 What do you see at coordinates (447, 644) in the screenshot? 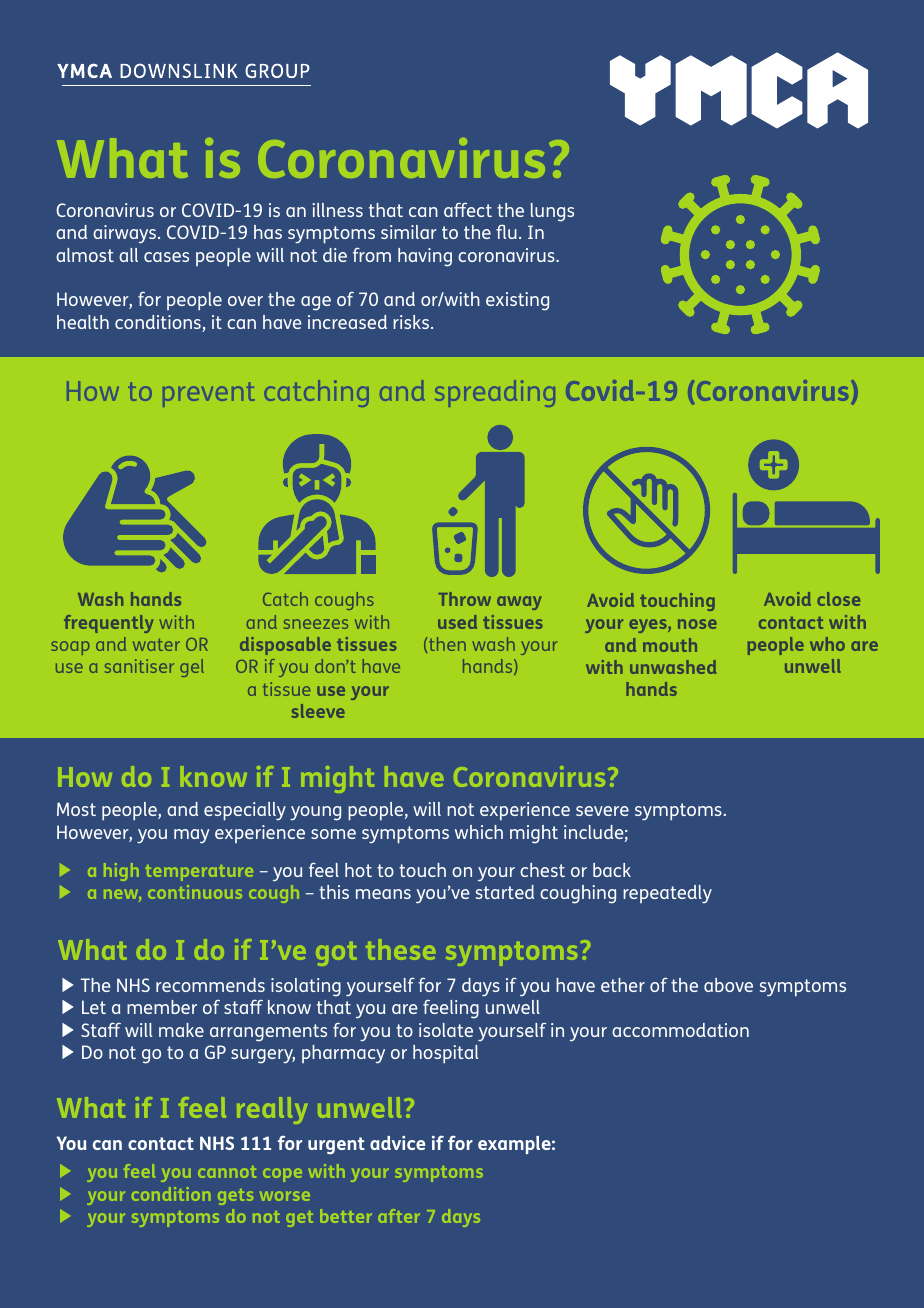
I see `then` at bounding box center [447, 644].
